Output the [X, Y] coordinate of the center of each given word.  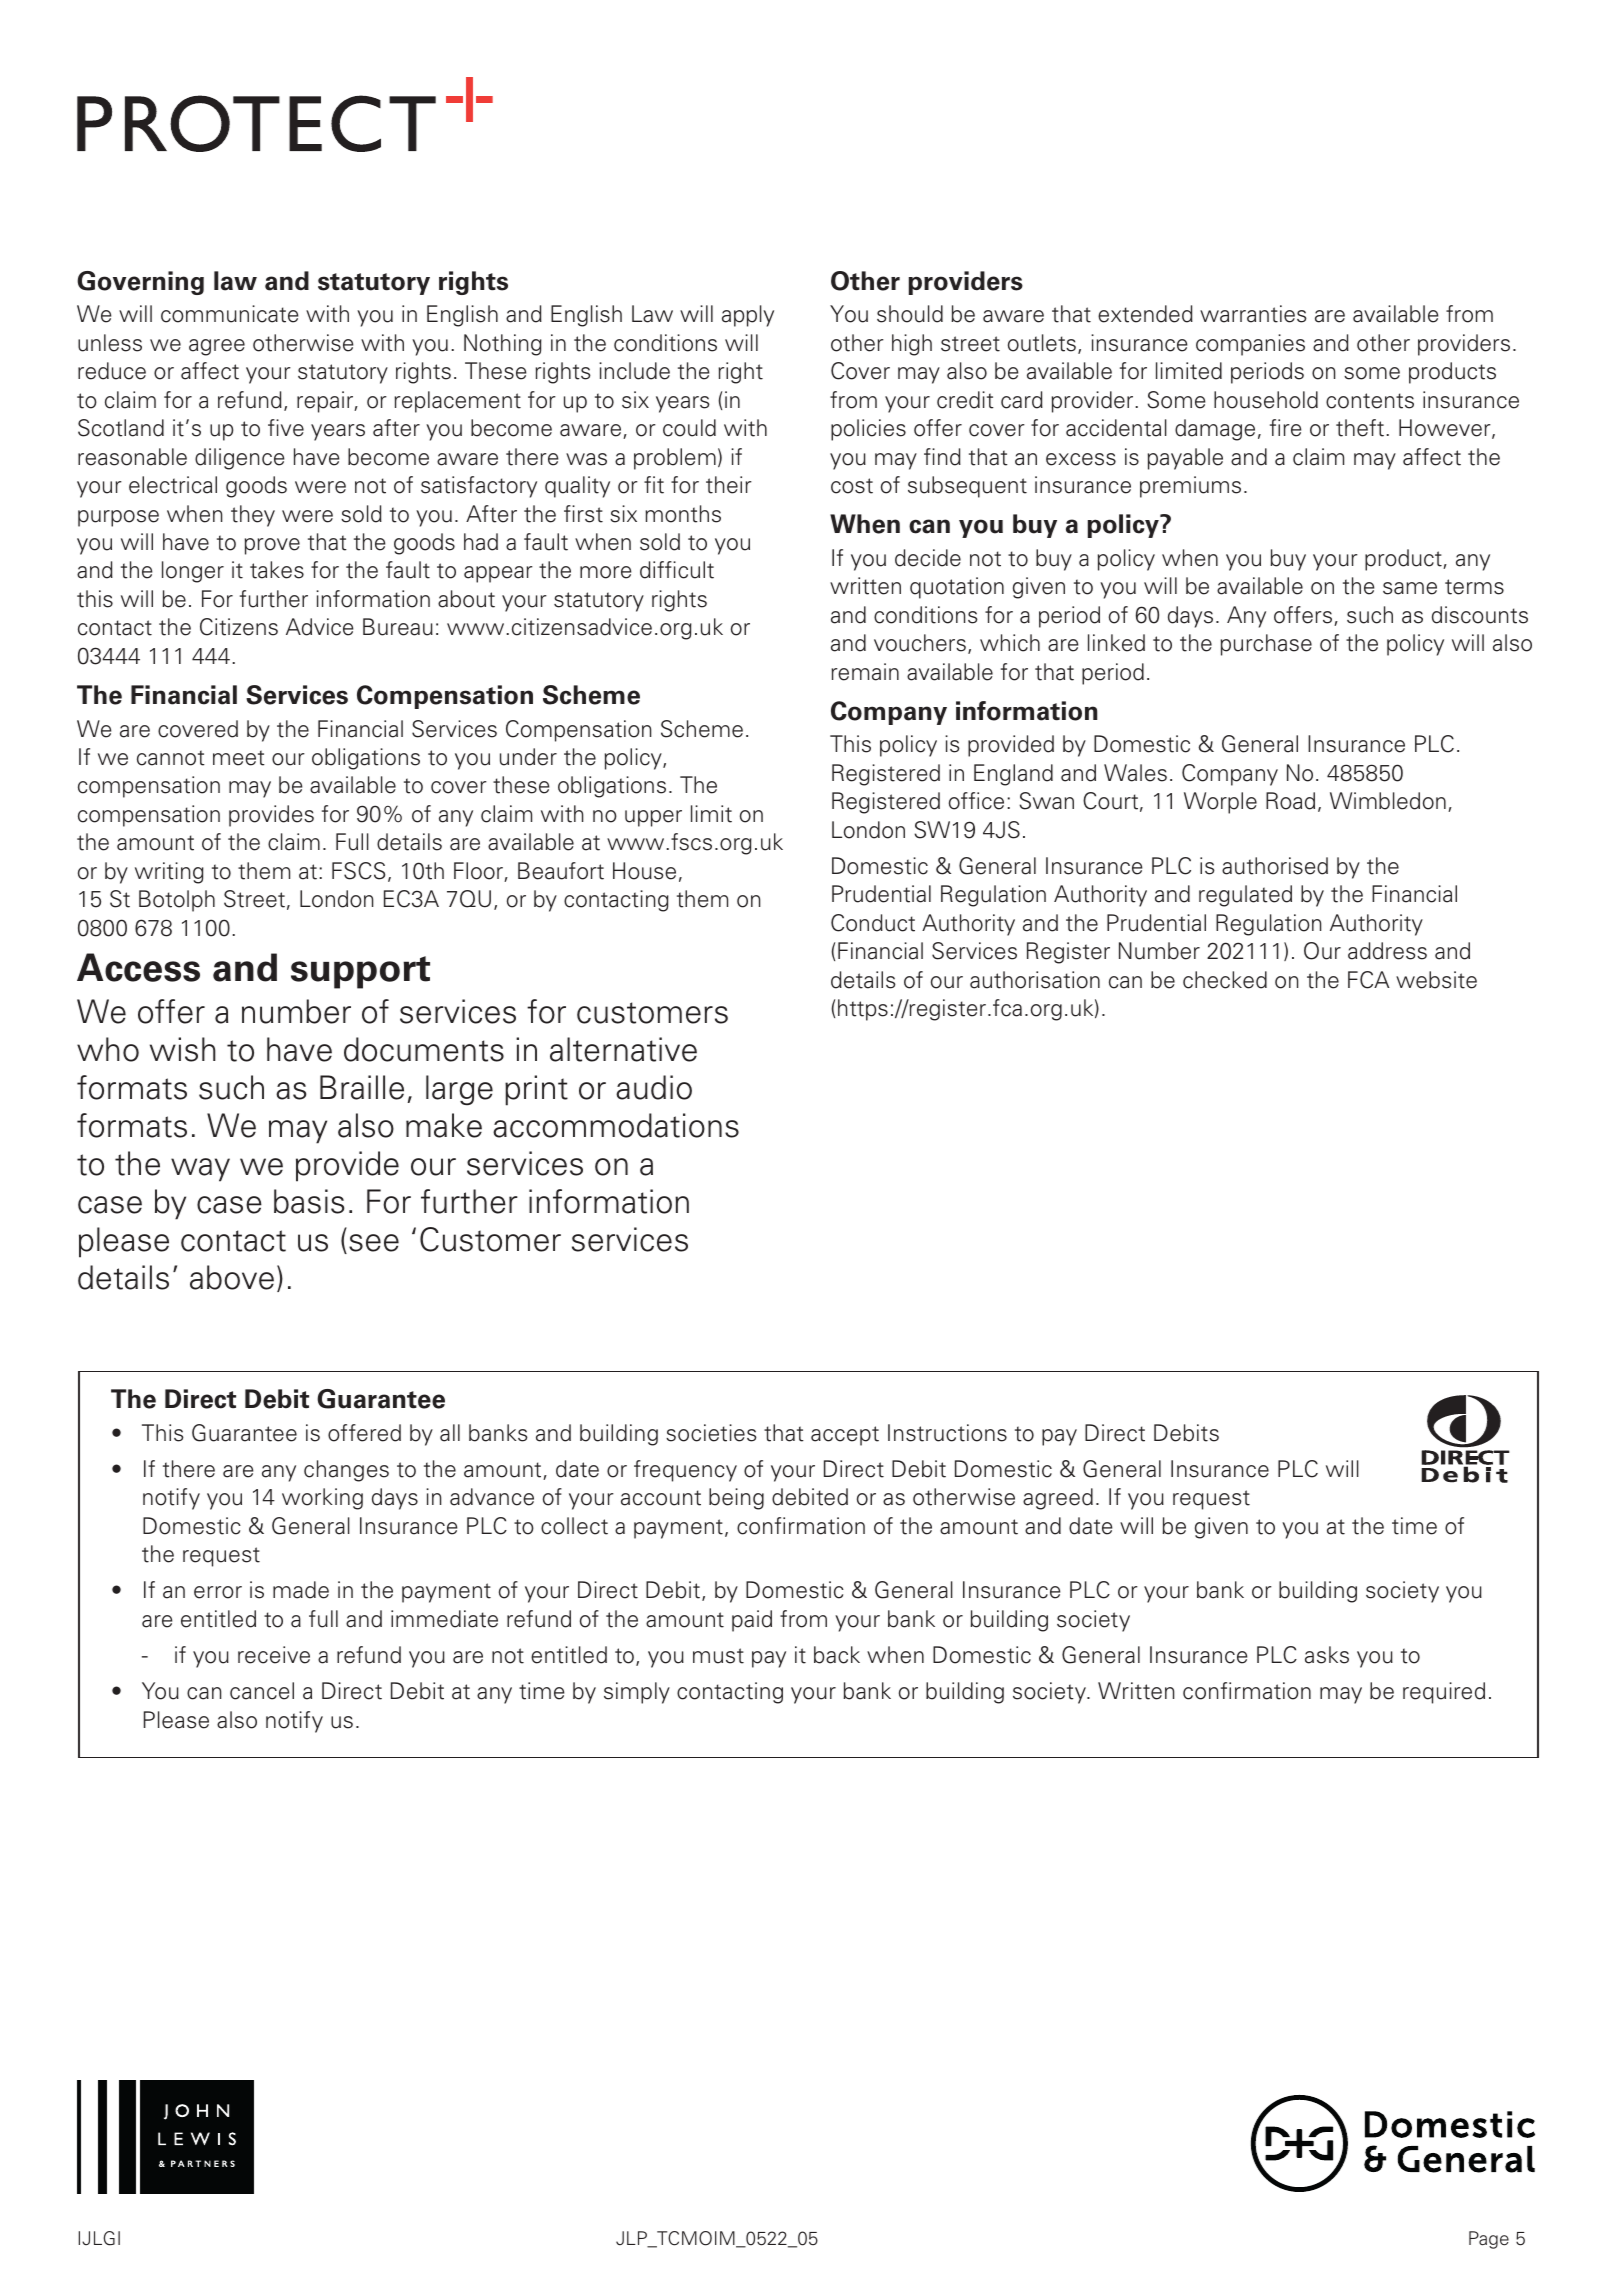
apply [748, 316]
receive [274, 1655]
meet [239, 758]
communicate [229, 314]
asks [1327, 1655]
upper [653, 818]
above [232, 1277]
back [837, 1655]
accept [845, 1436]
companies [1250, 345]
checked [1225, 980]
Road [1290, 801]
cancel [262, 1691]
